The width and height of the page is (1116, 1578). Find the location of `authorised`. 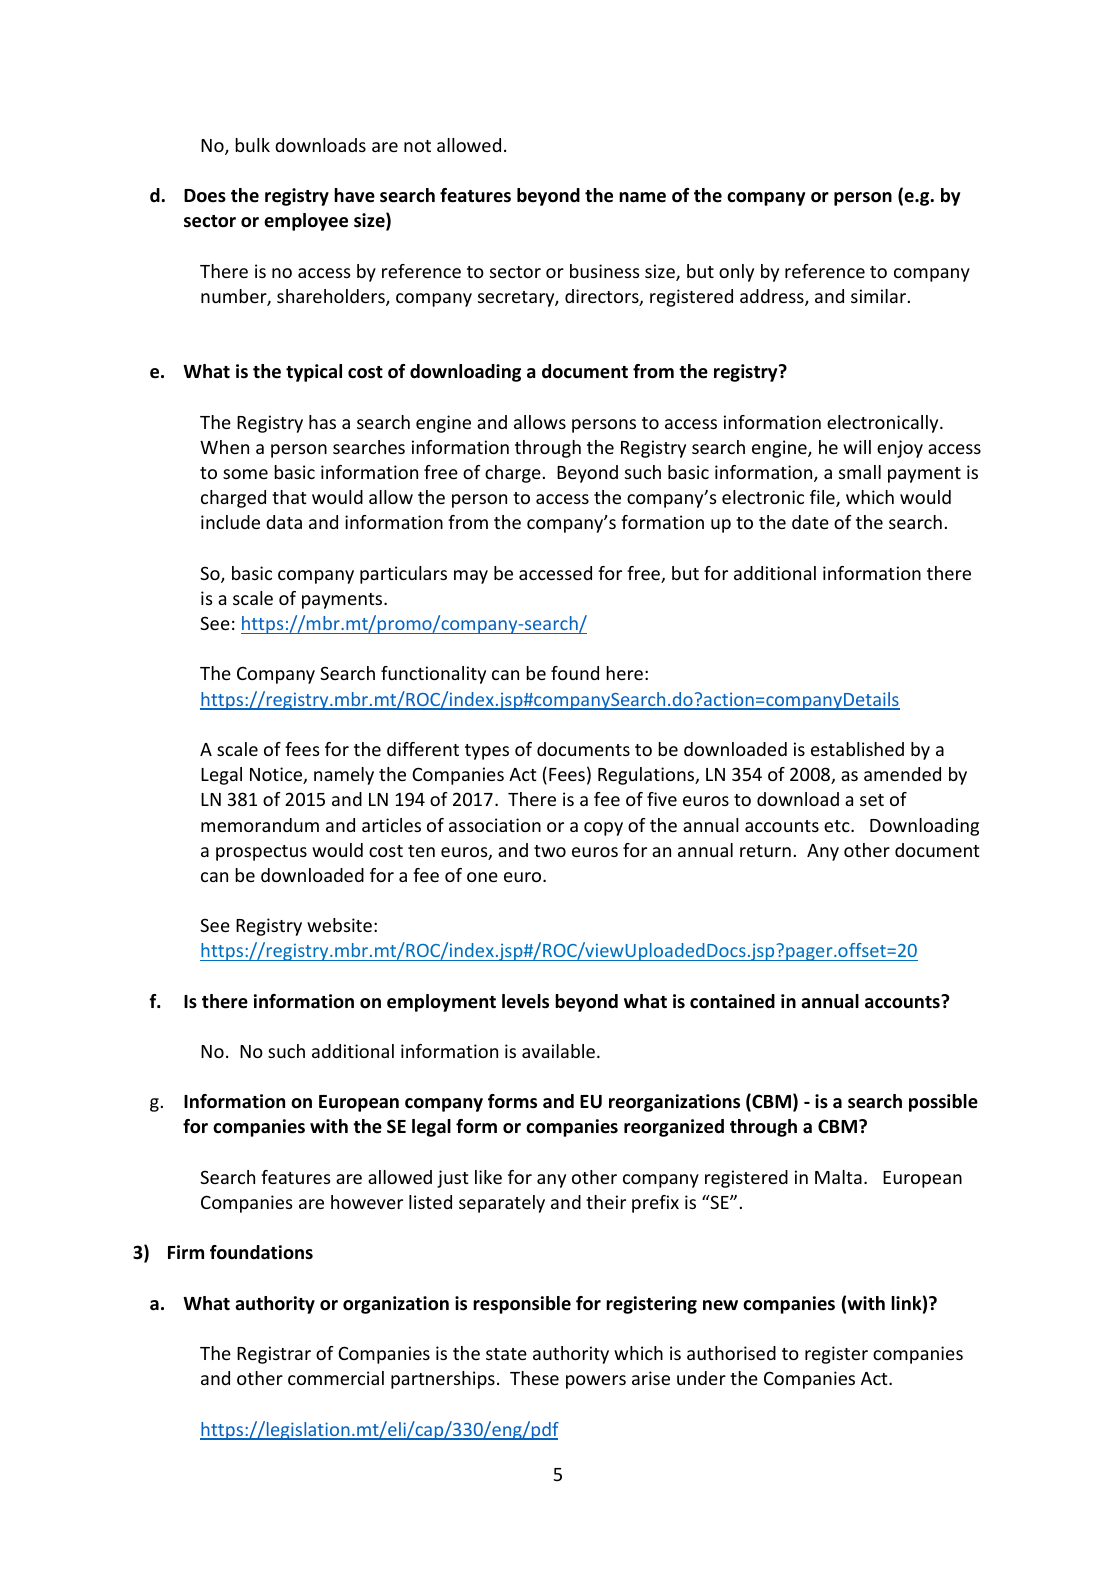

authorised is located at coordinates (731, 1353).
